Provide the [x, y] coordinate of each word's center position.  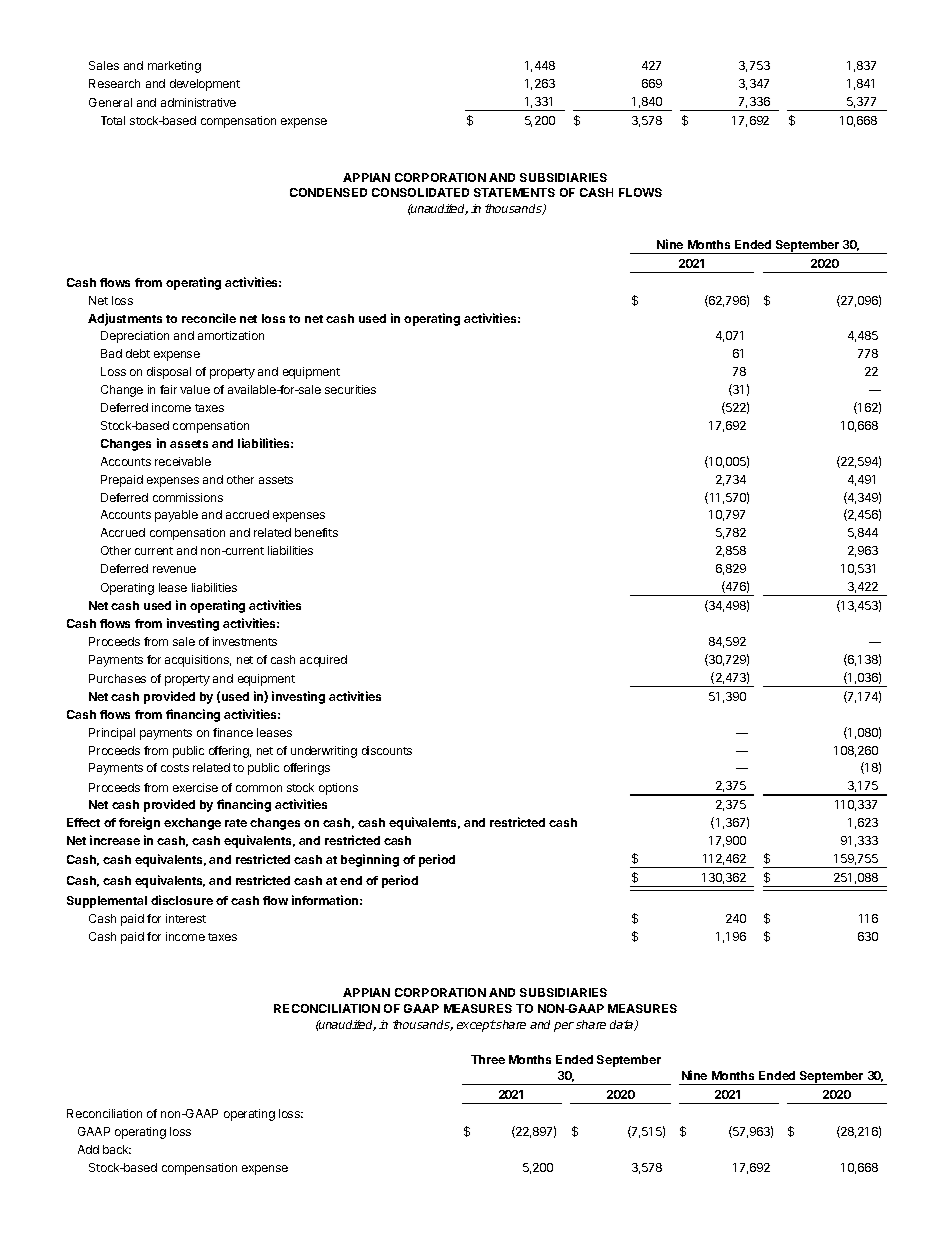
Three [488, 1059]
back [117, 1149]
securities [350, 389]
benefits [316, 532]
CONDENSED [328, 192]
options [338, 789]
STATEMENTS [514, 192]
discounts [387, 750]
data [623, 1025]
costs [175, 768]
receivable [183, 461]
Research [114, 83]
